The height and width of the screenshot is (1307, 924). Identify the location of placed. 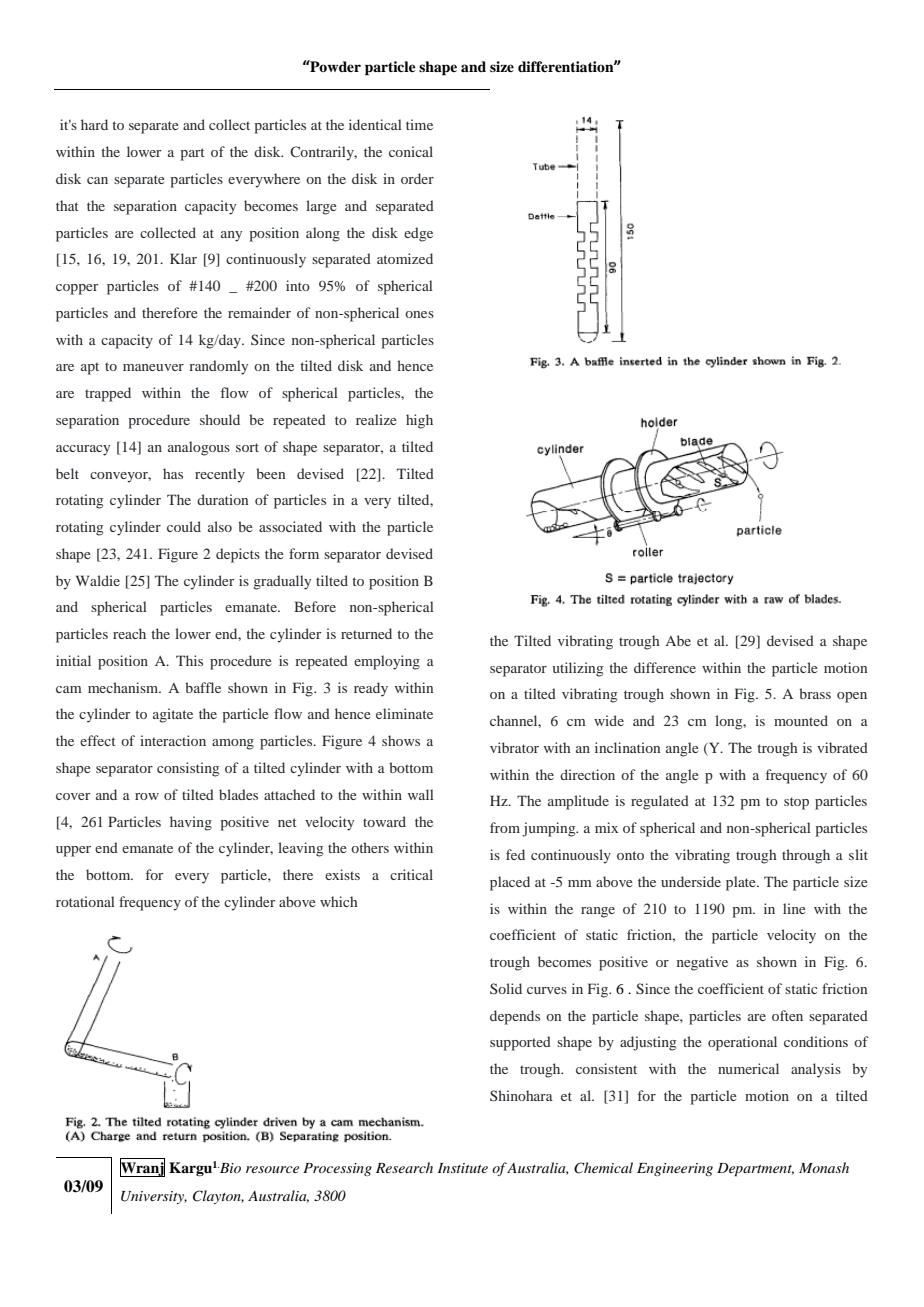
(510, 883).
